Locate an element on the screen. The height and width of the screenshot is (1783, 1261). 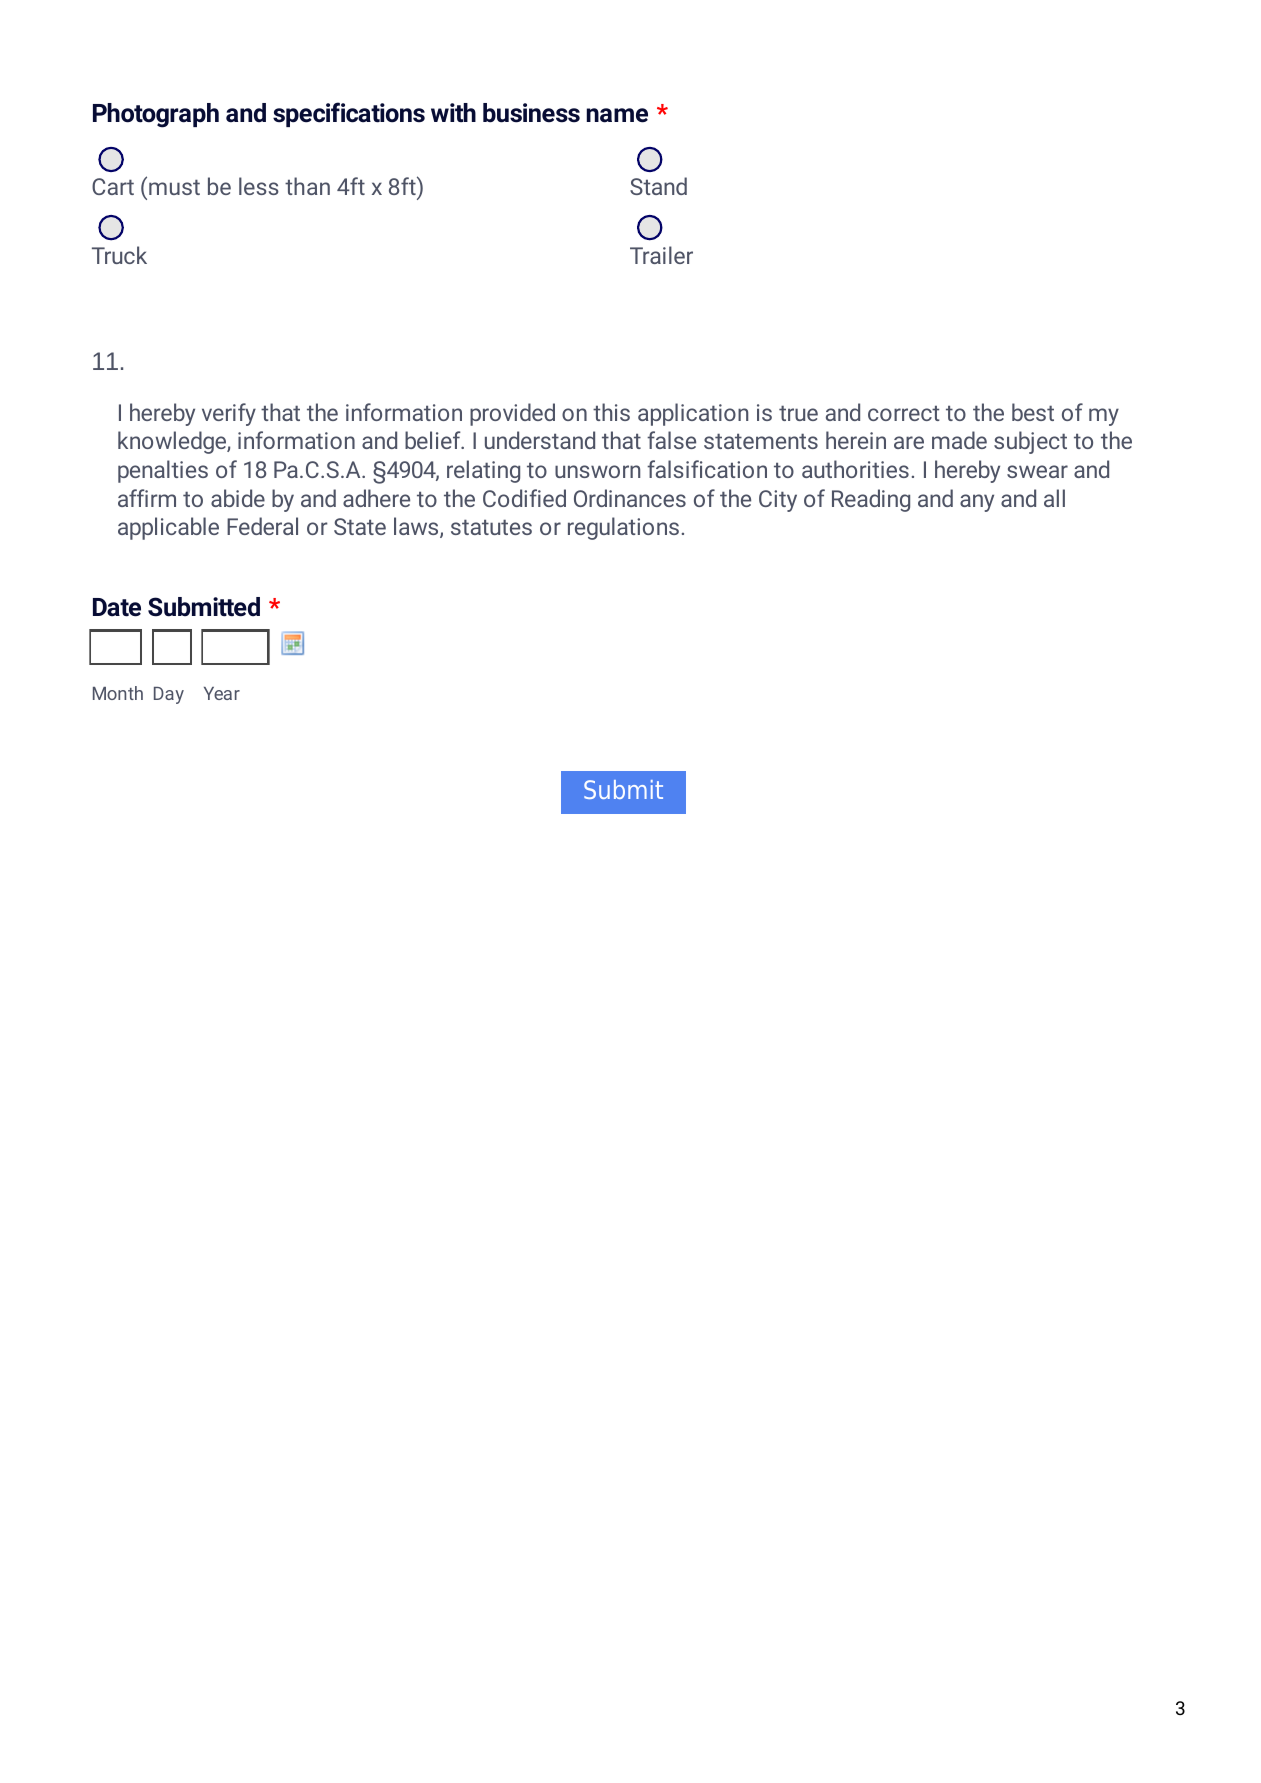
Truck is located at coordinates (119, 255).
